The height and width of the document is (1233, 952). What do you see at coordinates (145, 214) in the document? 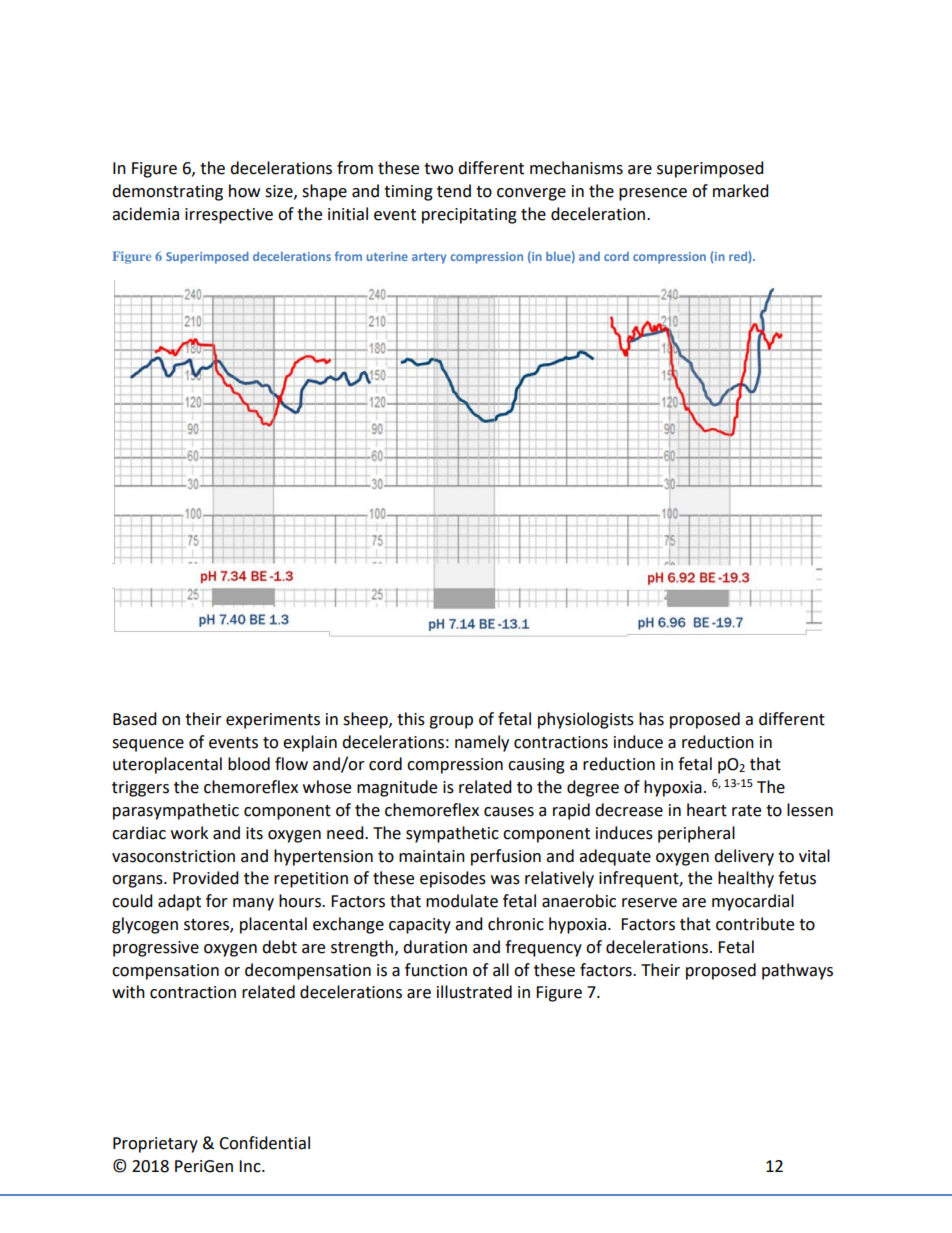
I see `acidemia` at bounding box center [145, 214].
